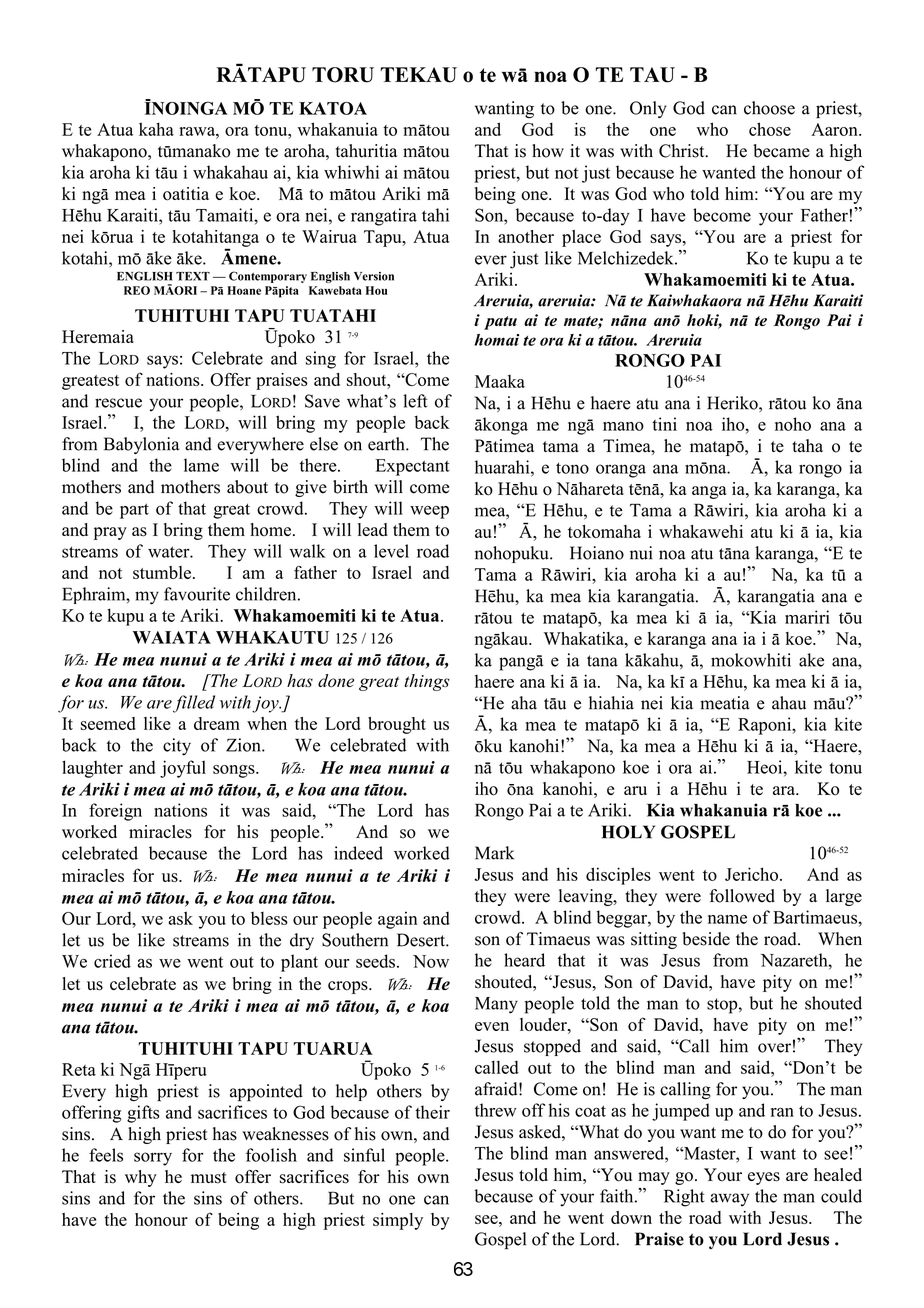 Image resolution: width=924 pixels, height=1308 pixels. Describe the element at coordinates (494, 853) in the screenshot. I see `Mark` at that location.
